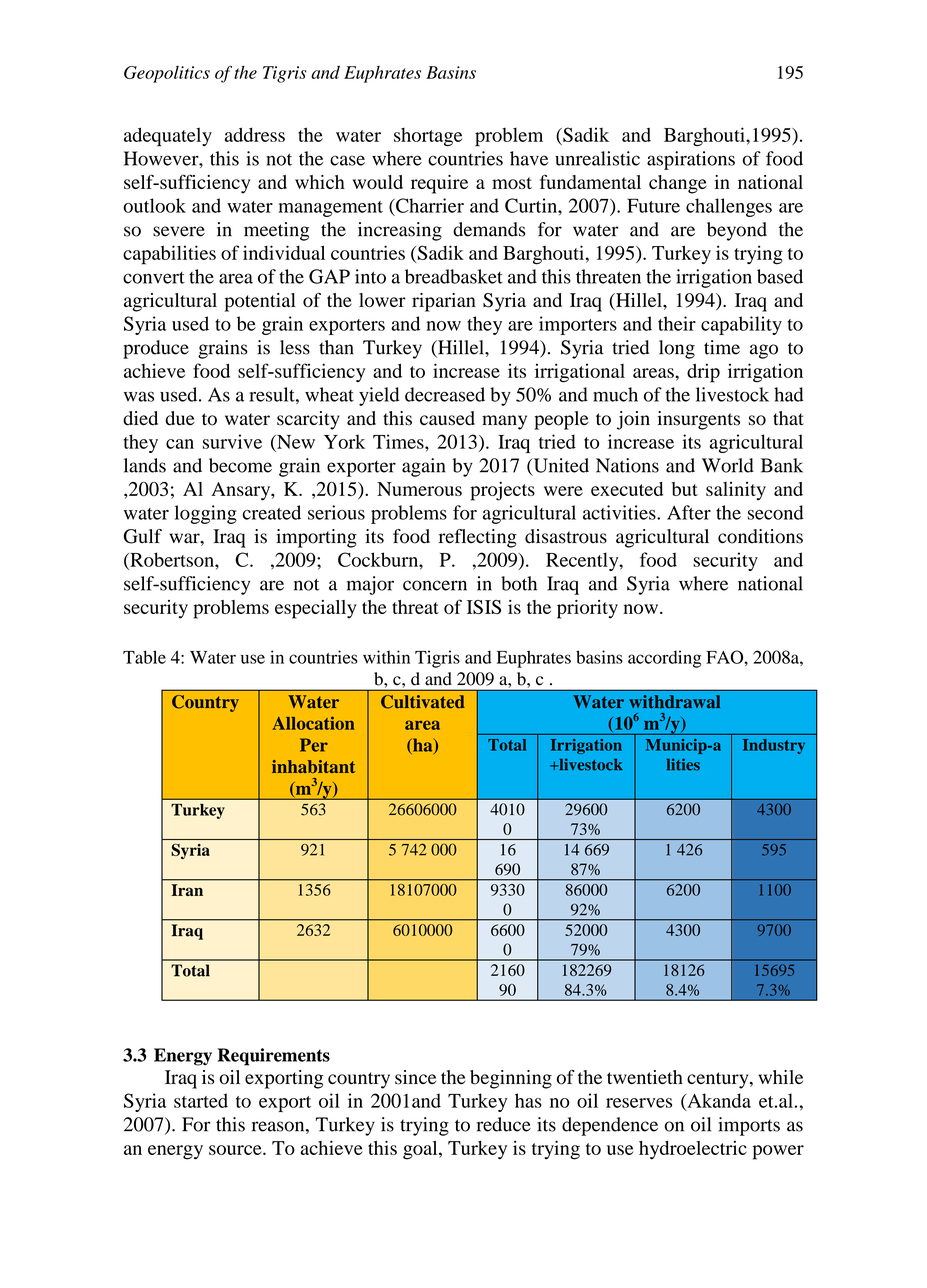 The width and height of the screenshot is (927, 1288). I want to click on aspirations, so click(691, 160).
